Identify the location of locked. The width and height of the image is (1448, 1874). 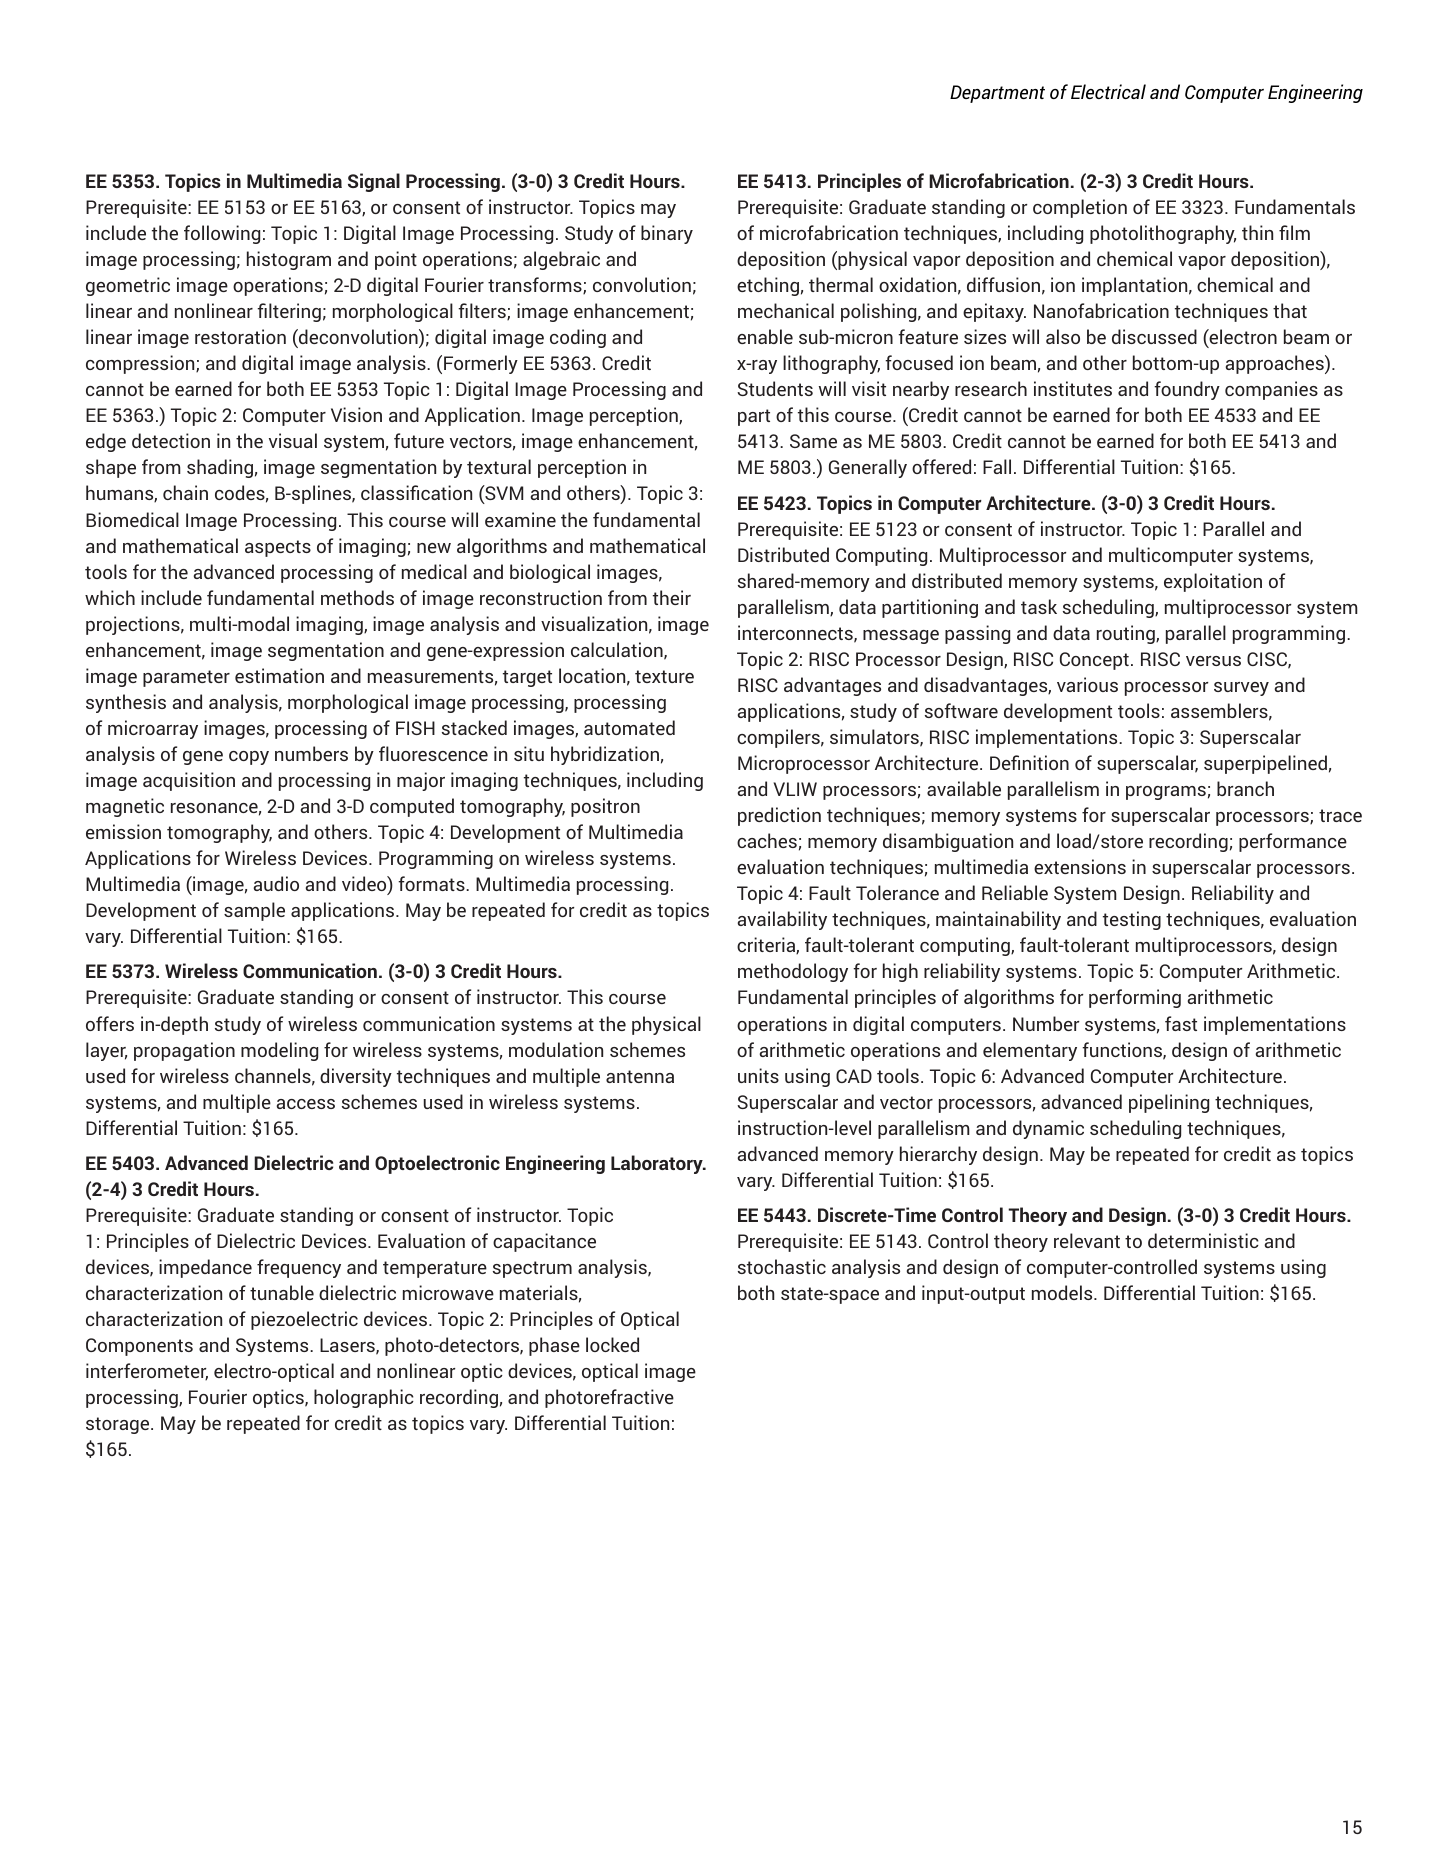
(612, 1344).
